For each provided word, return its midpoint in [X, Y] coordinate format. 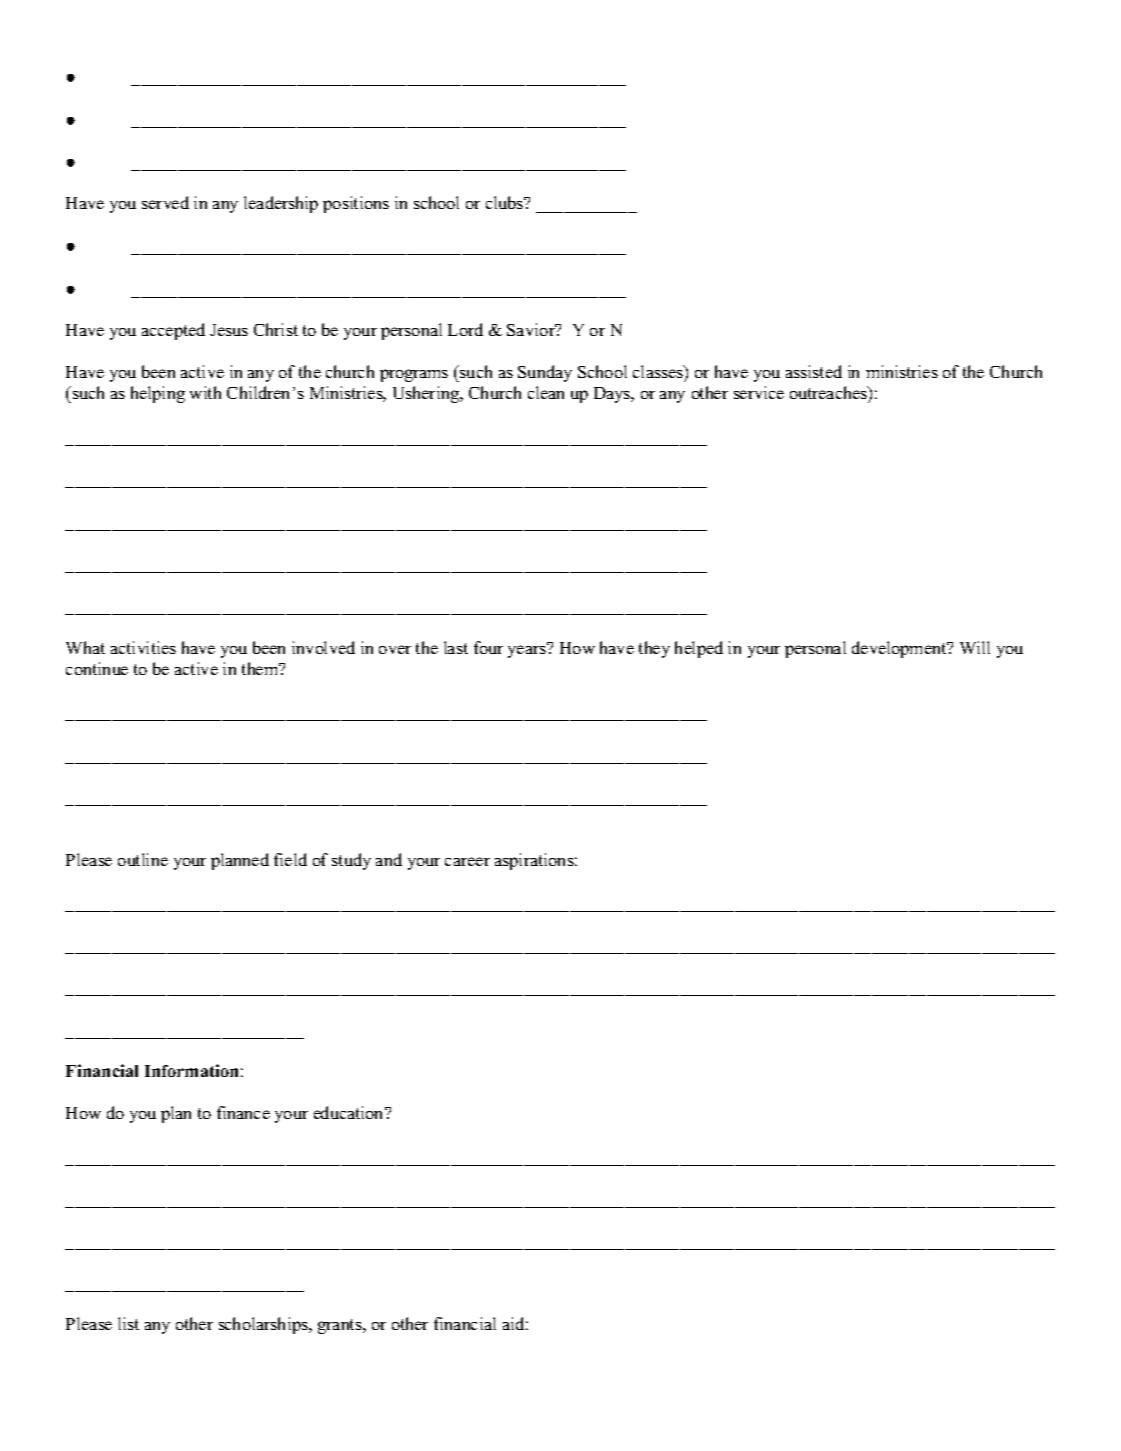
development [900, 649]
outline [143, 859]
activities [143, 647]
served [165, 202]
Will [975, 647]
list [128, 1323]
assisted [814, 371]
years [528, 650]
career [467, 861]
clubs [506, 202]
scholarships [265, 1325]
